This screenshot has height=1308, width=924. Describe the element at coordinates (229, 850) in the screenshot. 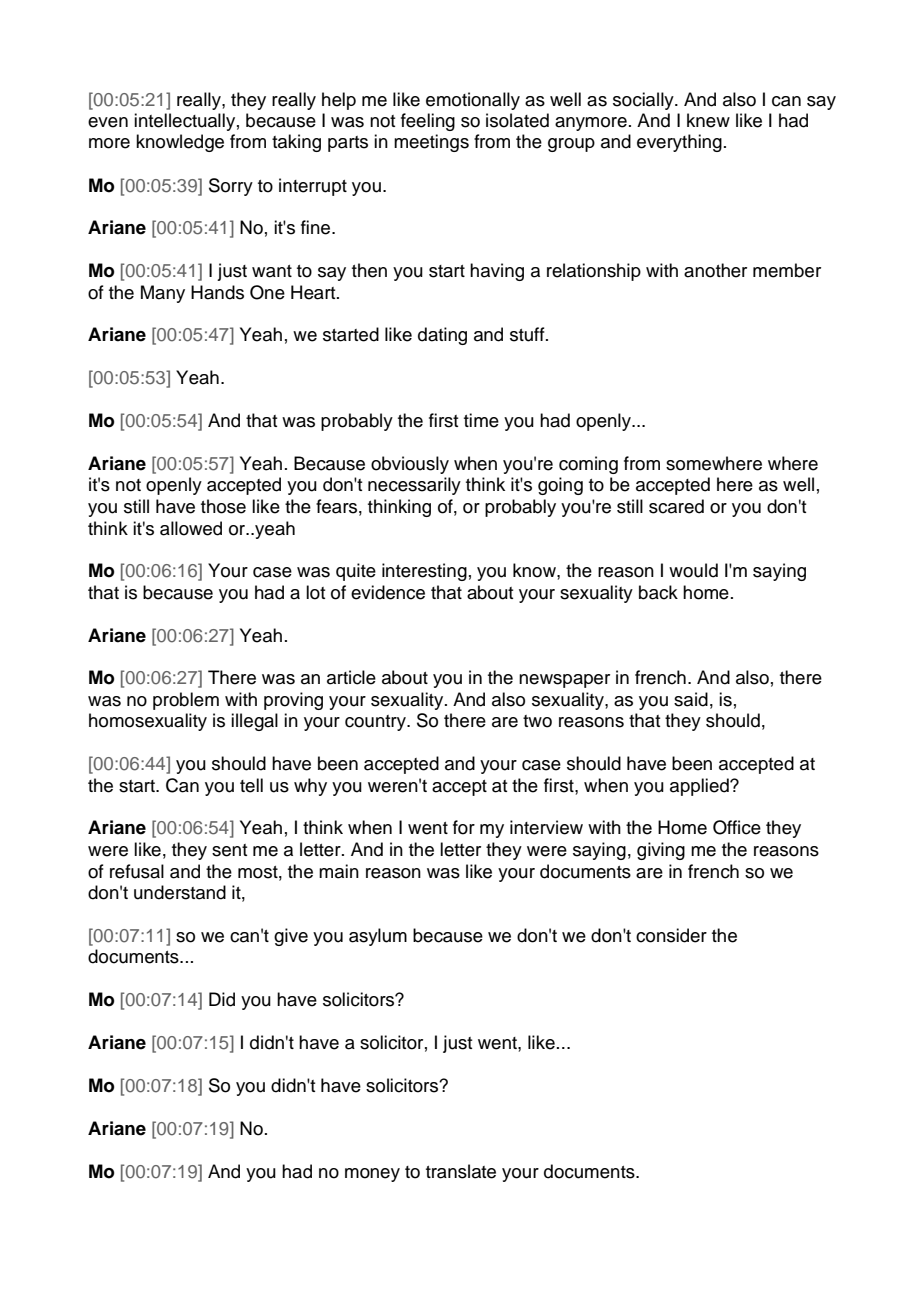

I see `sent` at that location.
